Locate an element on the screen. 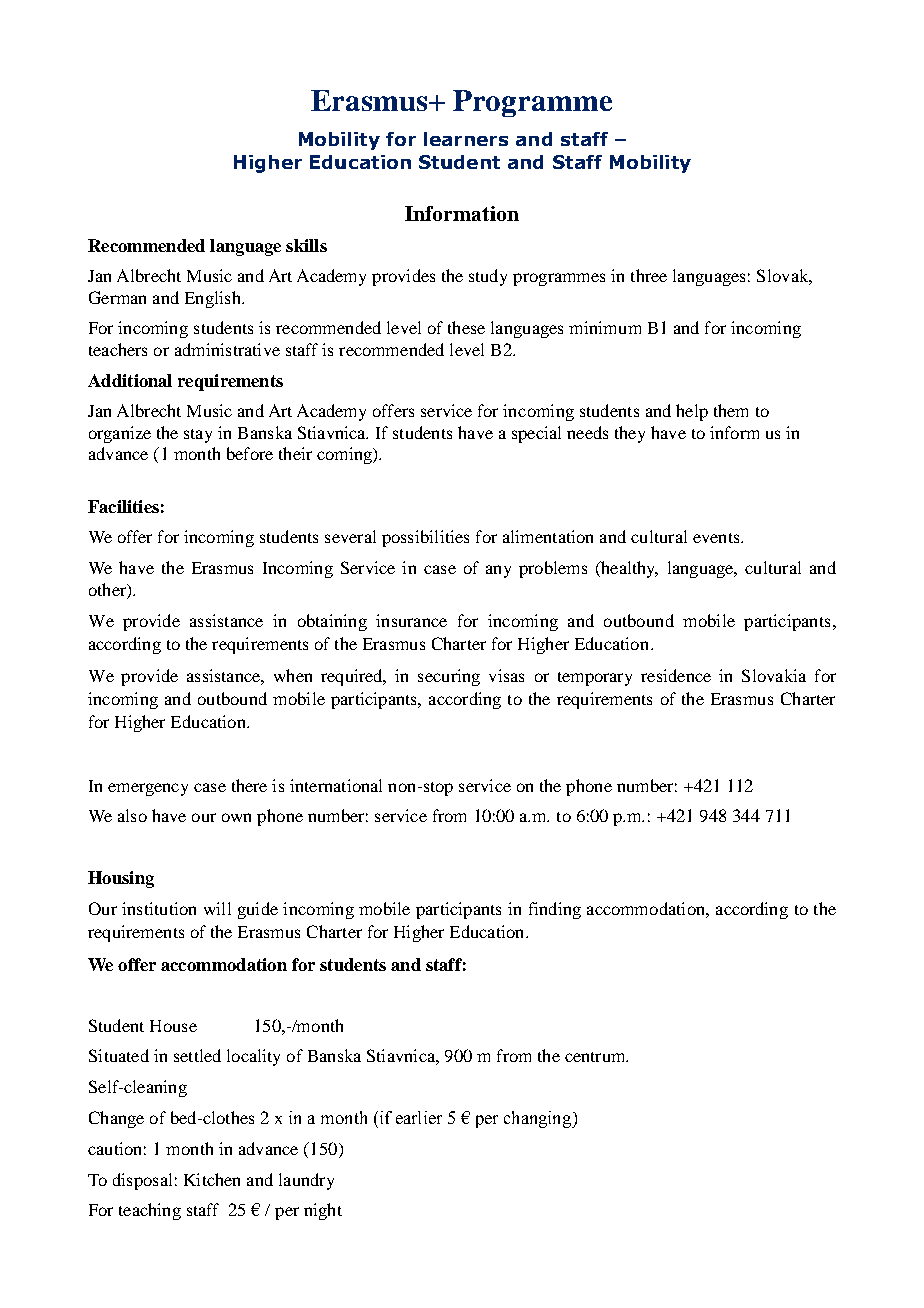 The image size is (924, 1308). three is located at coordinates (649, 275).
